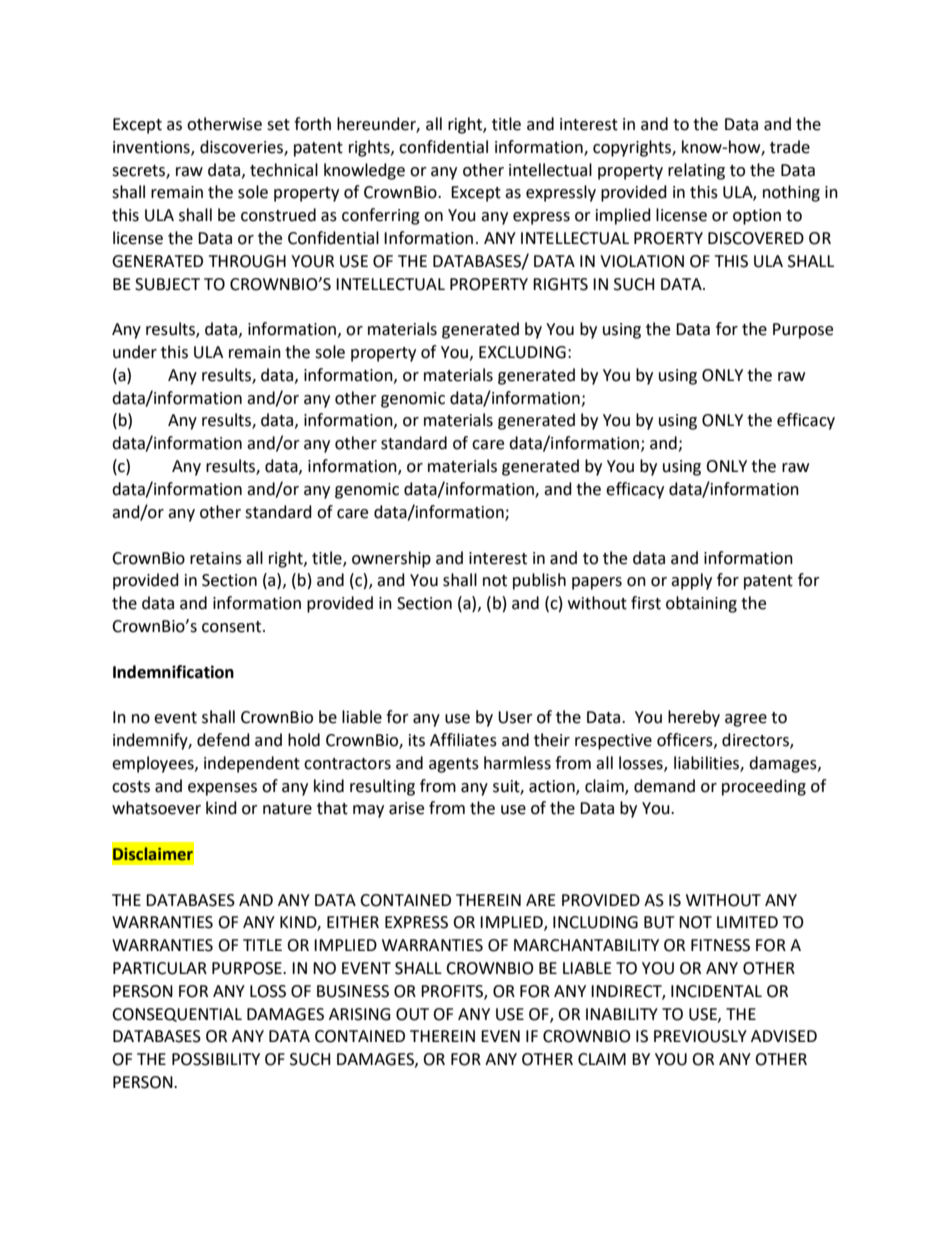 This image has height=1233, width=952. What do you see at coordinates (156, 808) in the image?
I see `whatsoever` at bounding box center [156, 808].
